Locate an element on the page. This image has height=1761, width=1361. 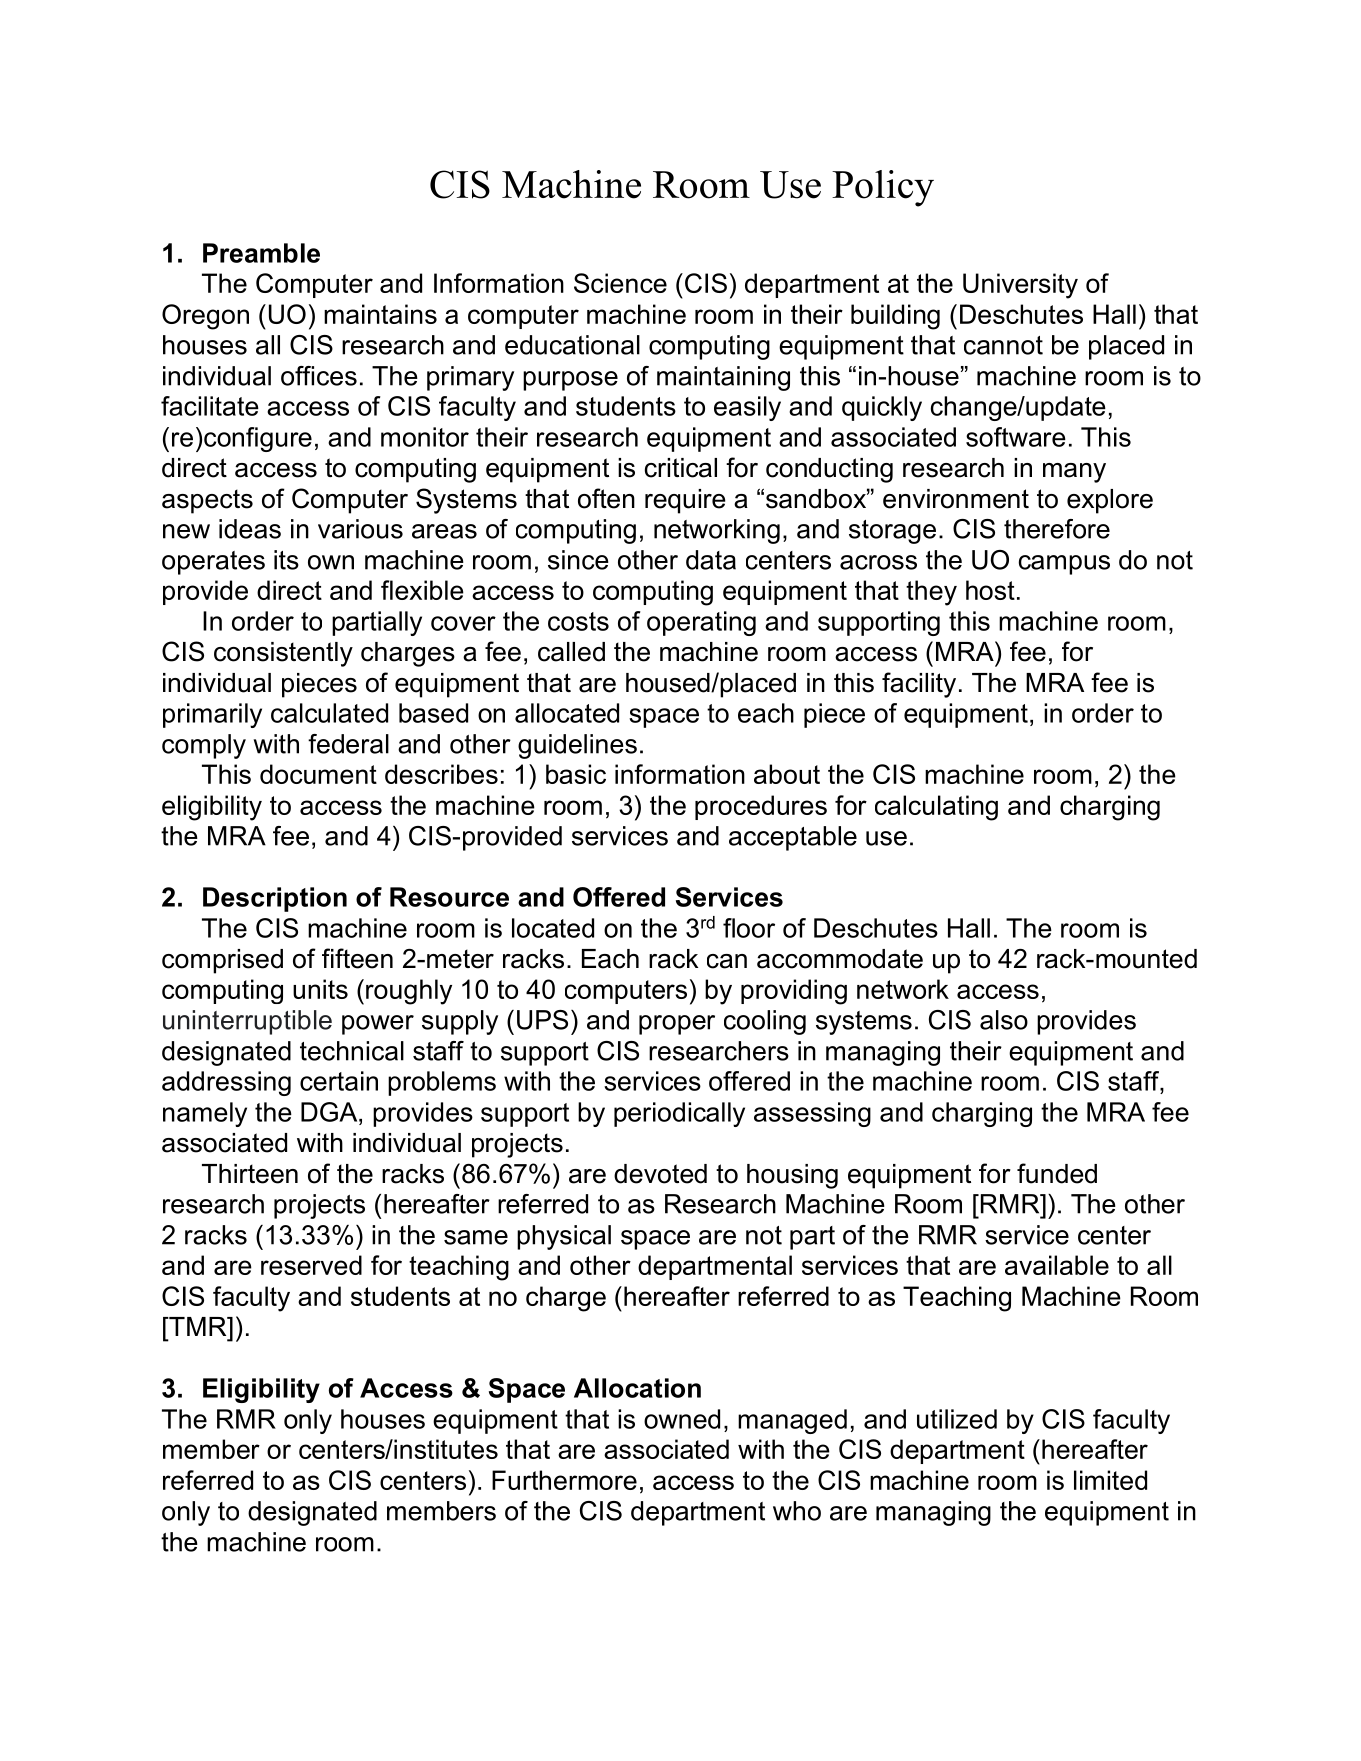
University is located at coordinates (1020, 286).
